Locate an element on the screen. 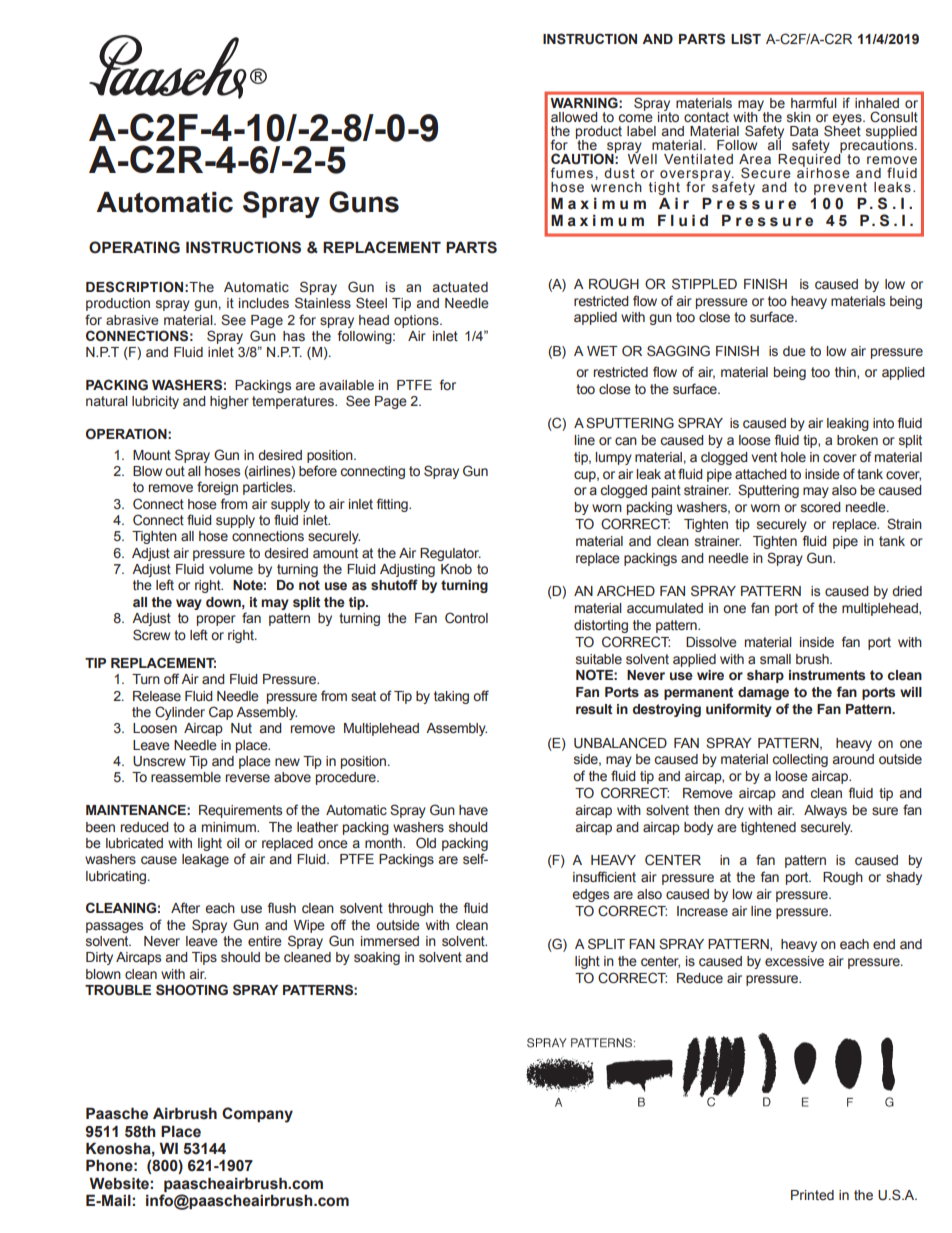  higher is located at coordinates (229, 402).
